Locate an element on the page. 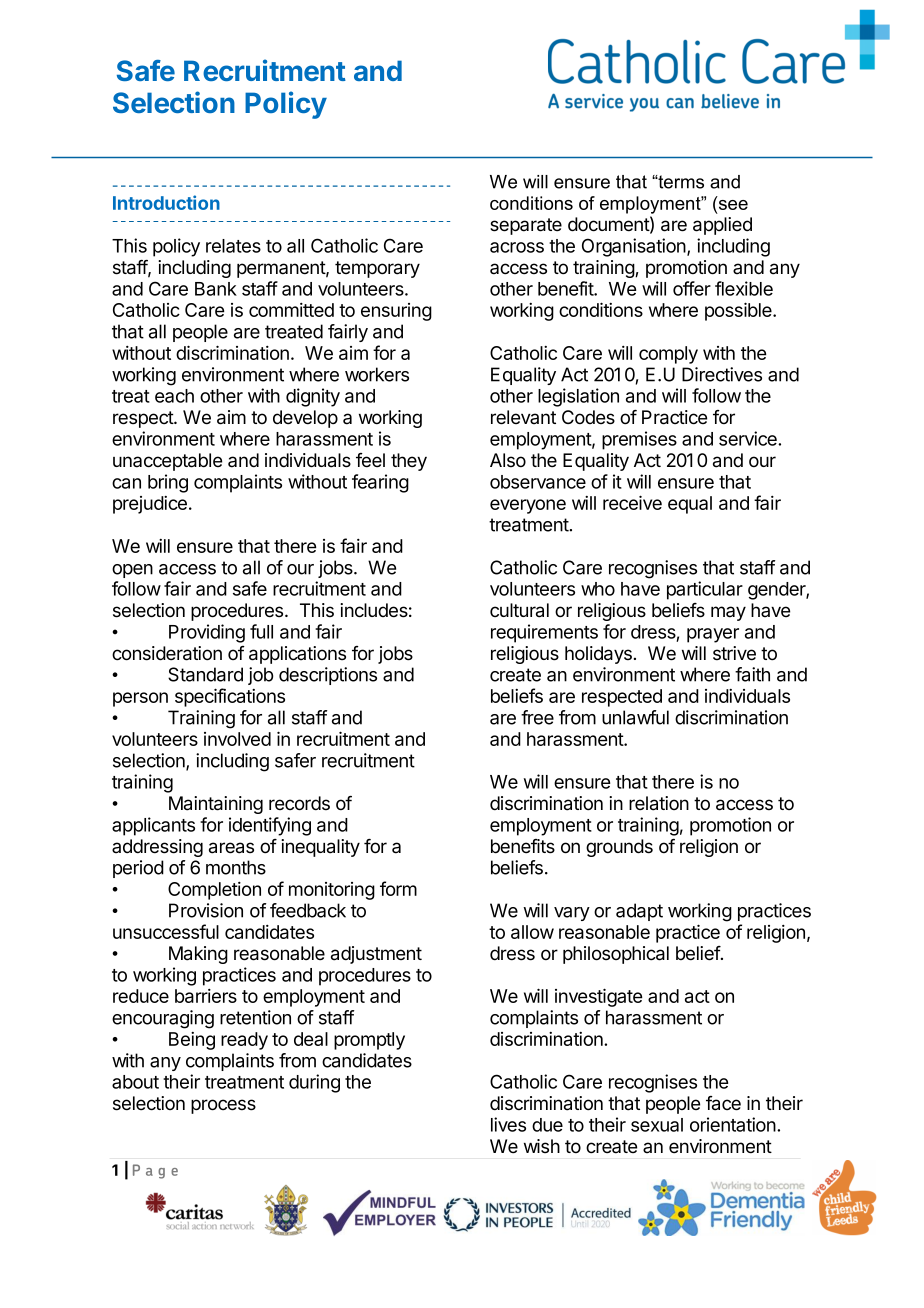 This page has height=1308, width=924. relates is located at coordinates (233, 246).
